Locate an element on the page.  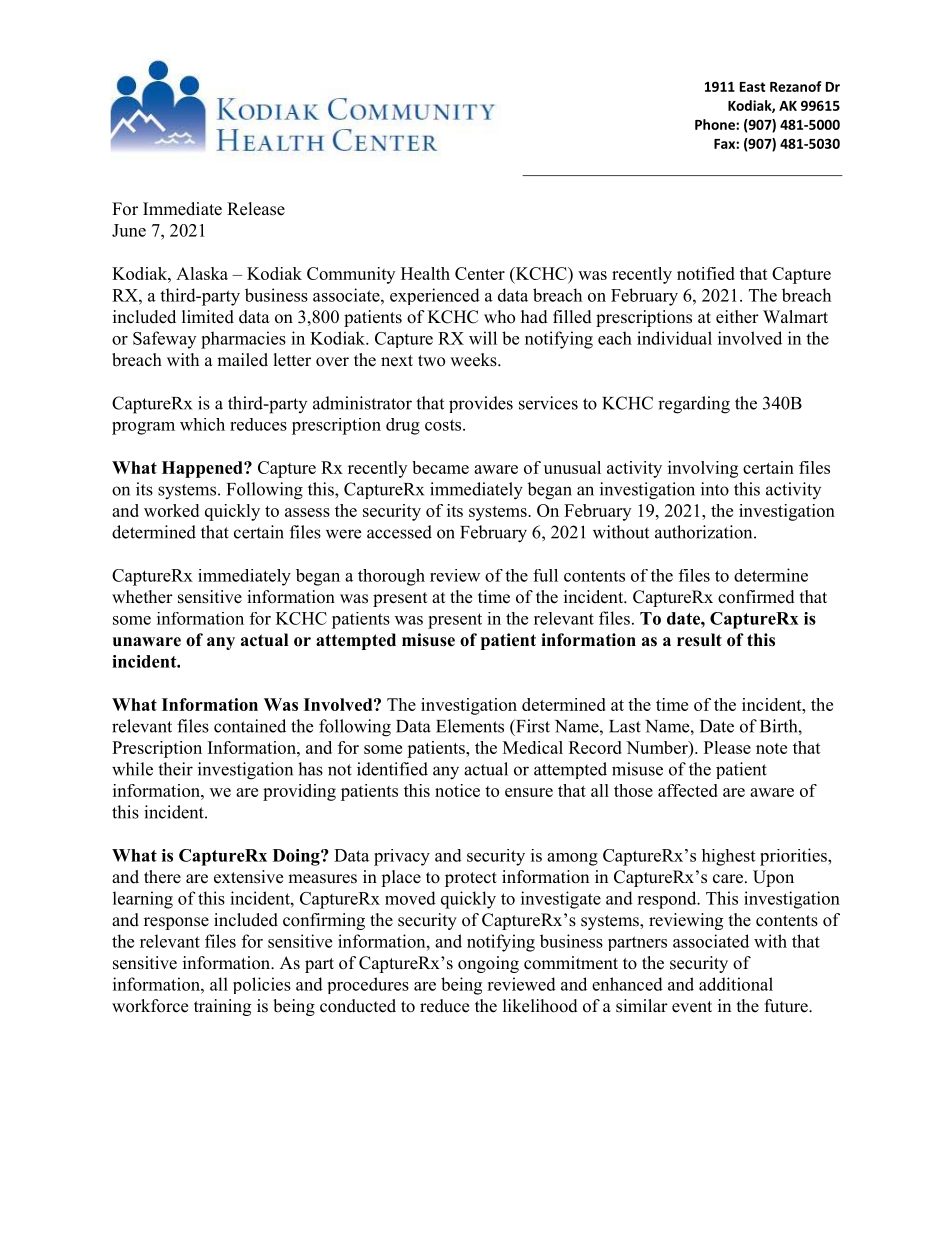
Release is located at coordinates (256, 209).
